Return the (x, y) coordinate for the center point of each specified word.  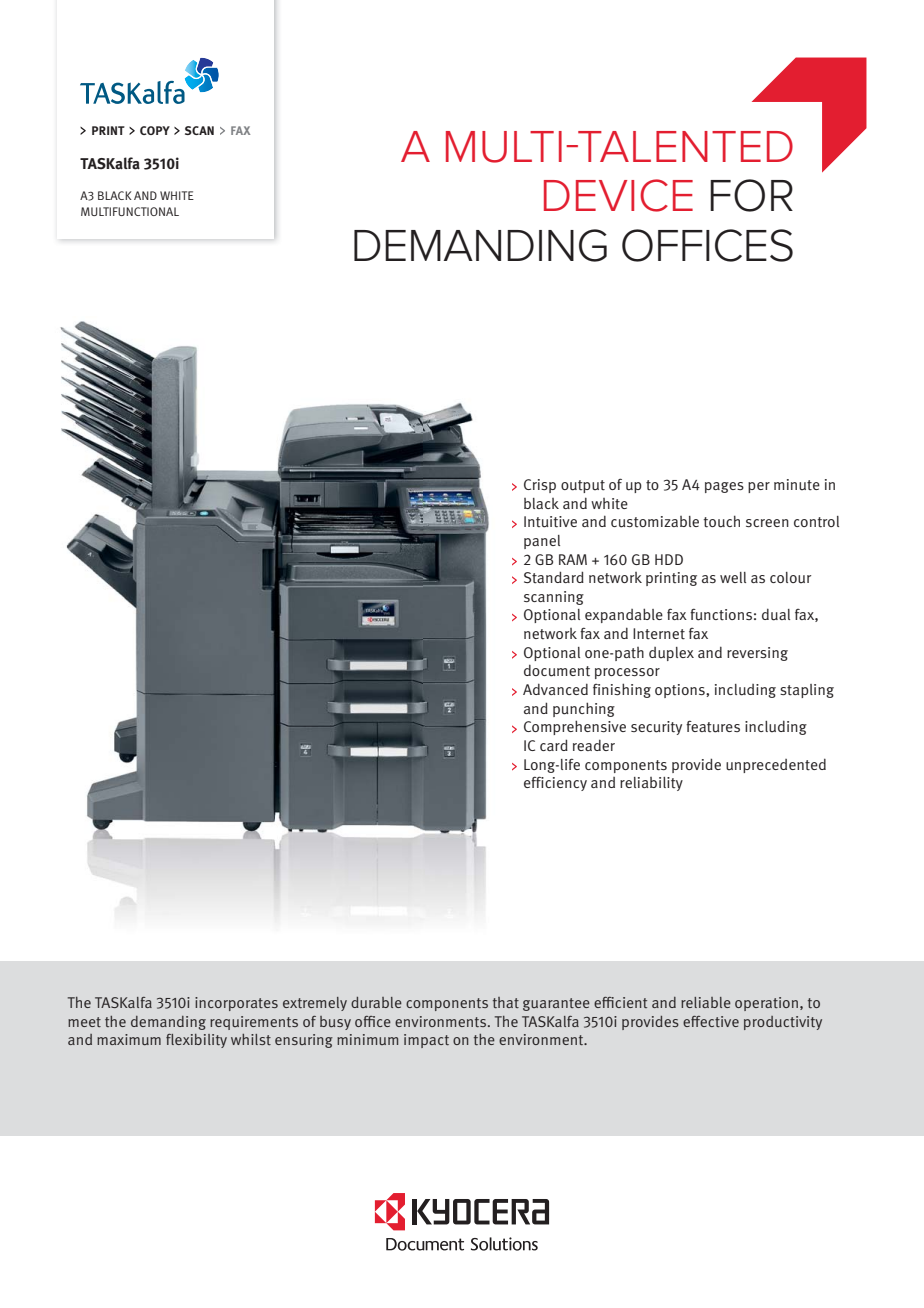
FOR (751, 195)
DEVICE (618, 195)
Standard (554, 577)
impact (426, 1041)
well (733, 577)
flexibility (196, 1041)
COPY (155, 130)
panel (542, 542)
